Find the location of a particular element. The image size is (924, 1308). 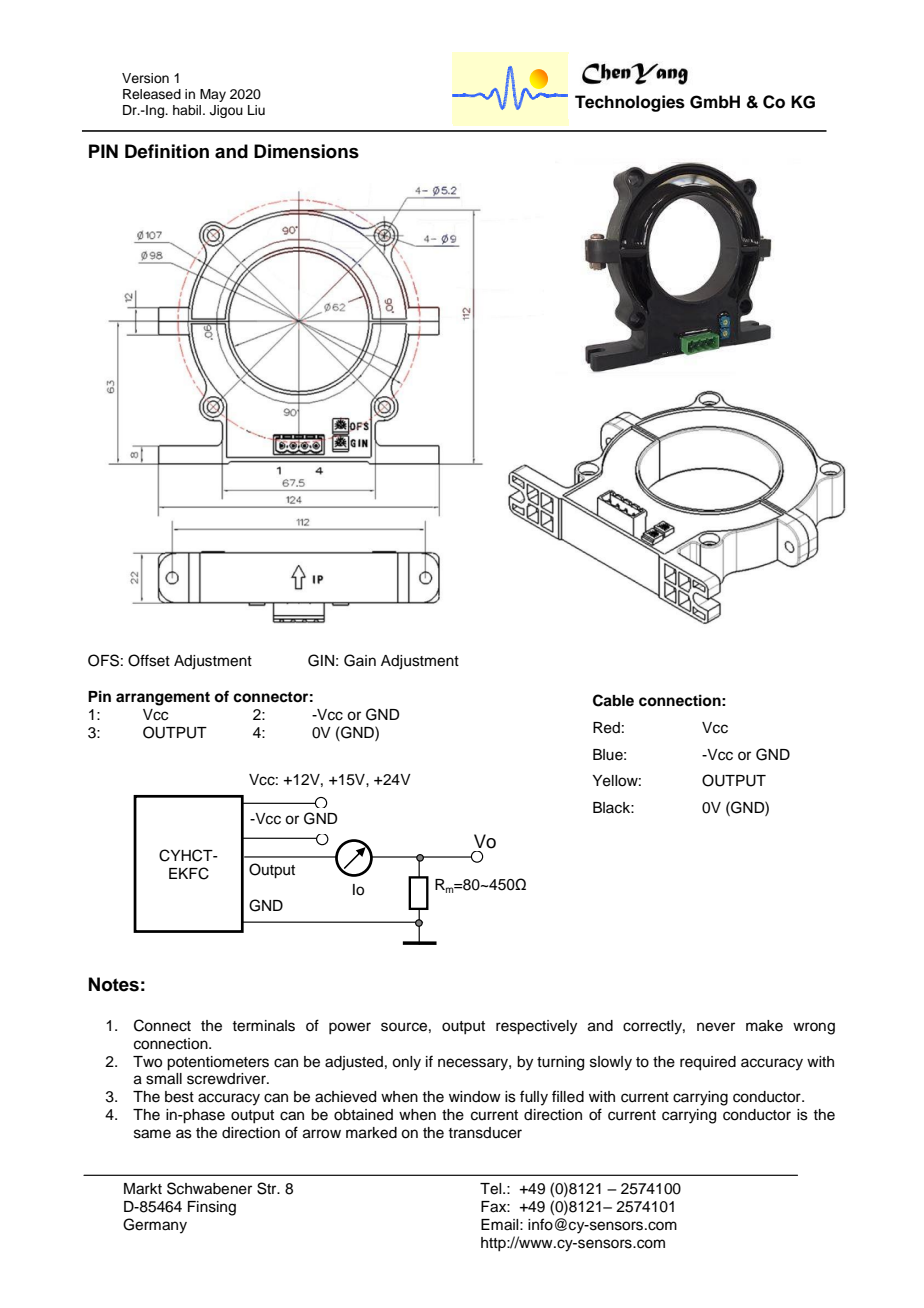

Dimensions is located at coordinates (306, 151).
